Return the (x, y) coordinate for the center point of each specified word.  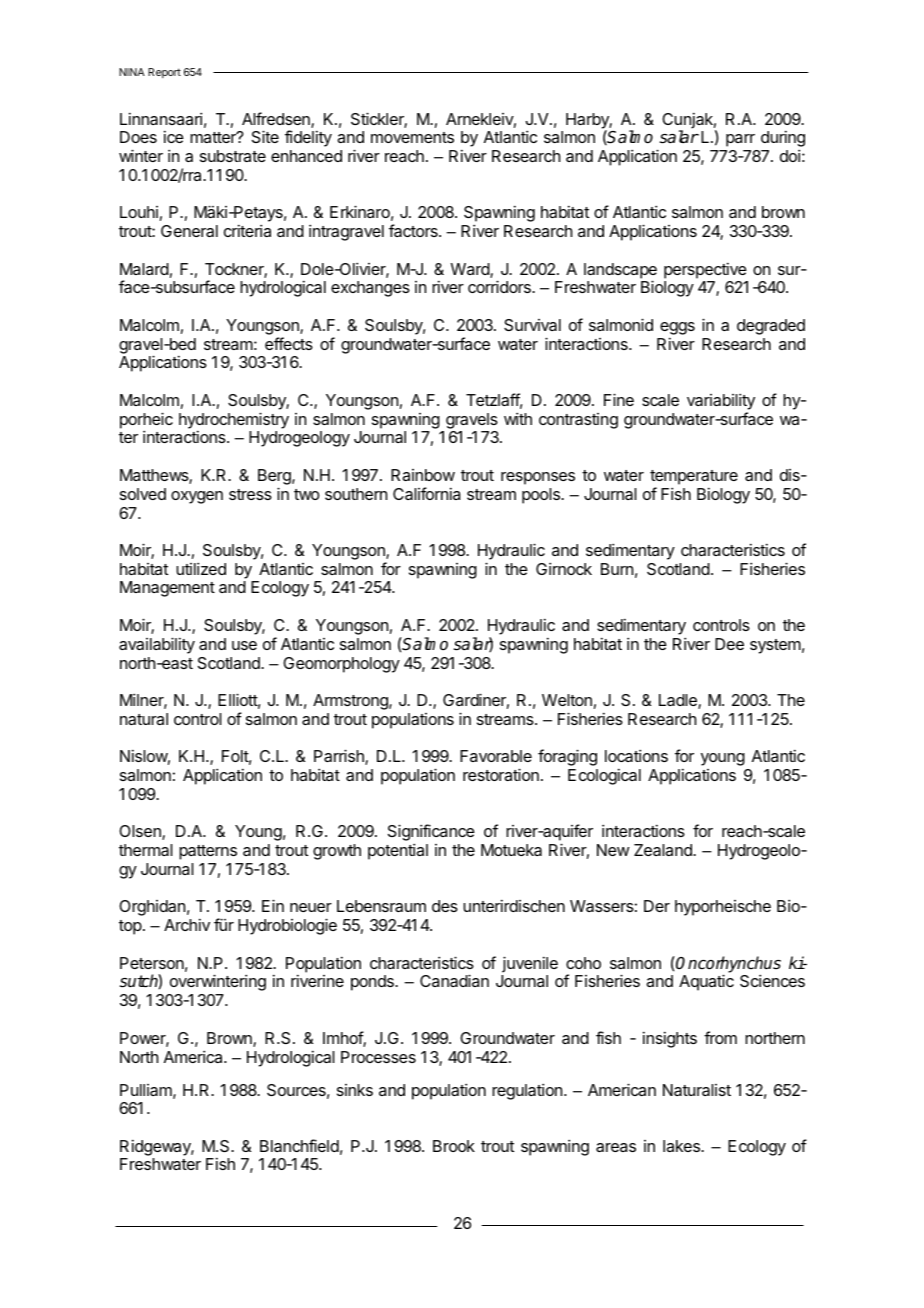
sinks (355, 1090)
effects (289, 343)
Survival (532, 325)
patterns (208, 852)
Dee (729, 644)
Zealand (664, 850)
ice (174, 136)
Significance (431, 834)
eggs (677, 330)
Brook (454, 1146)
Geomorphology (341, 665)
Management (167, 589)
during (783, 140)
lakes (682, 1146)
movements (412, 137)
